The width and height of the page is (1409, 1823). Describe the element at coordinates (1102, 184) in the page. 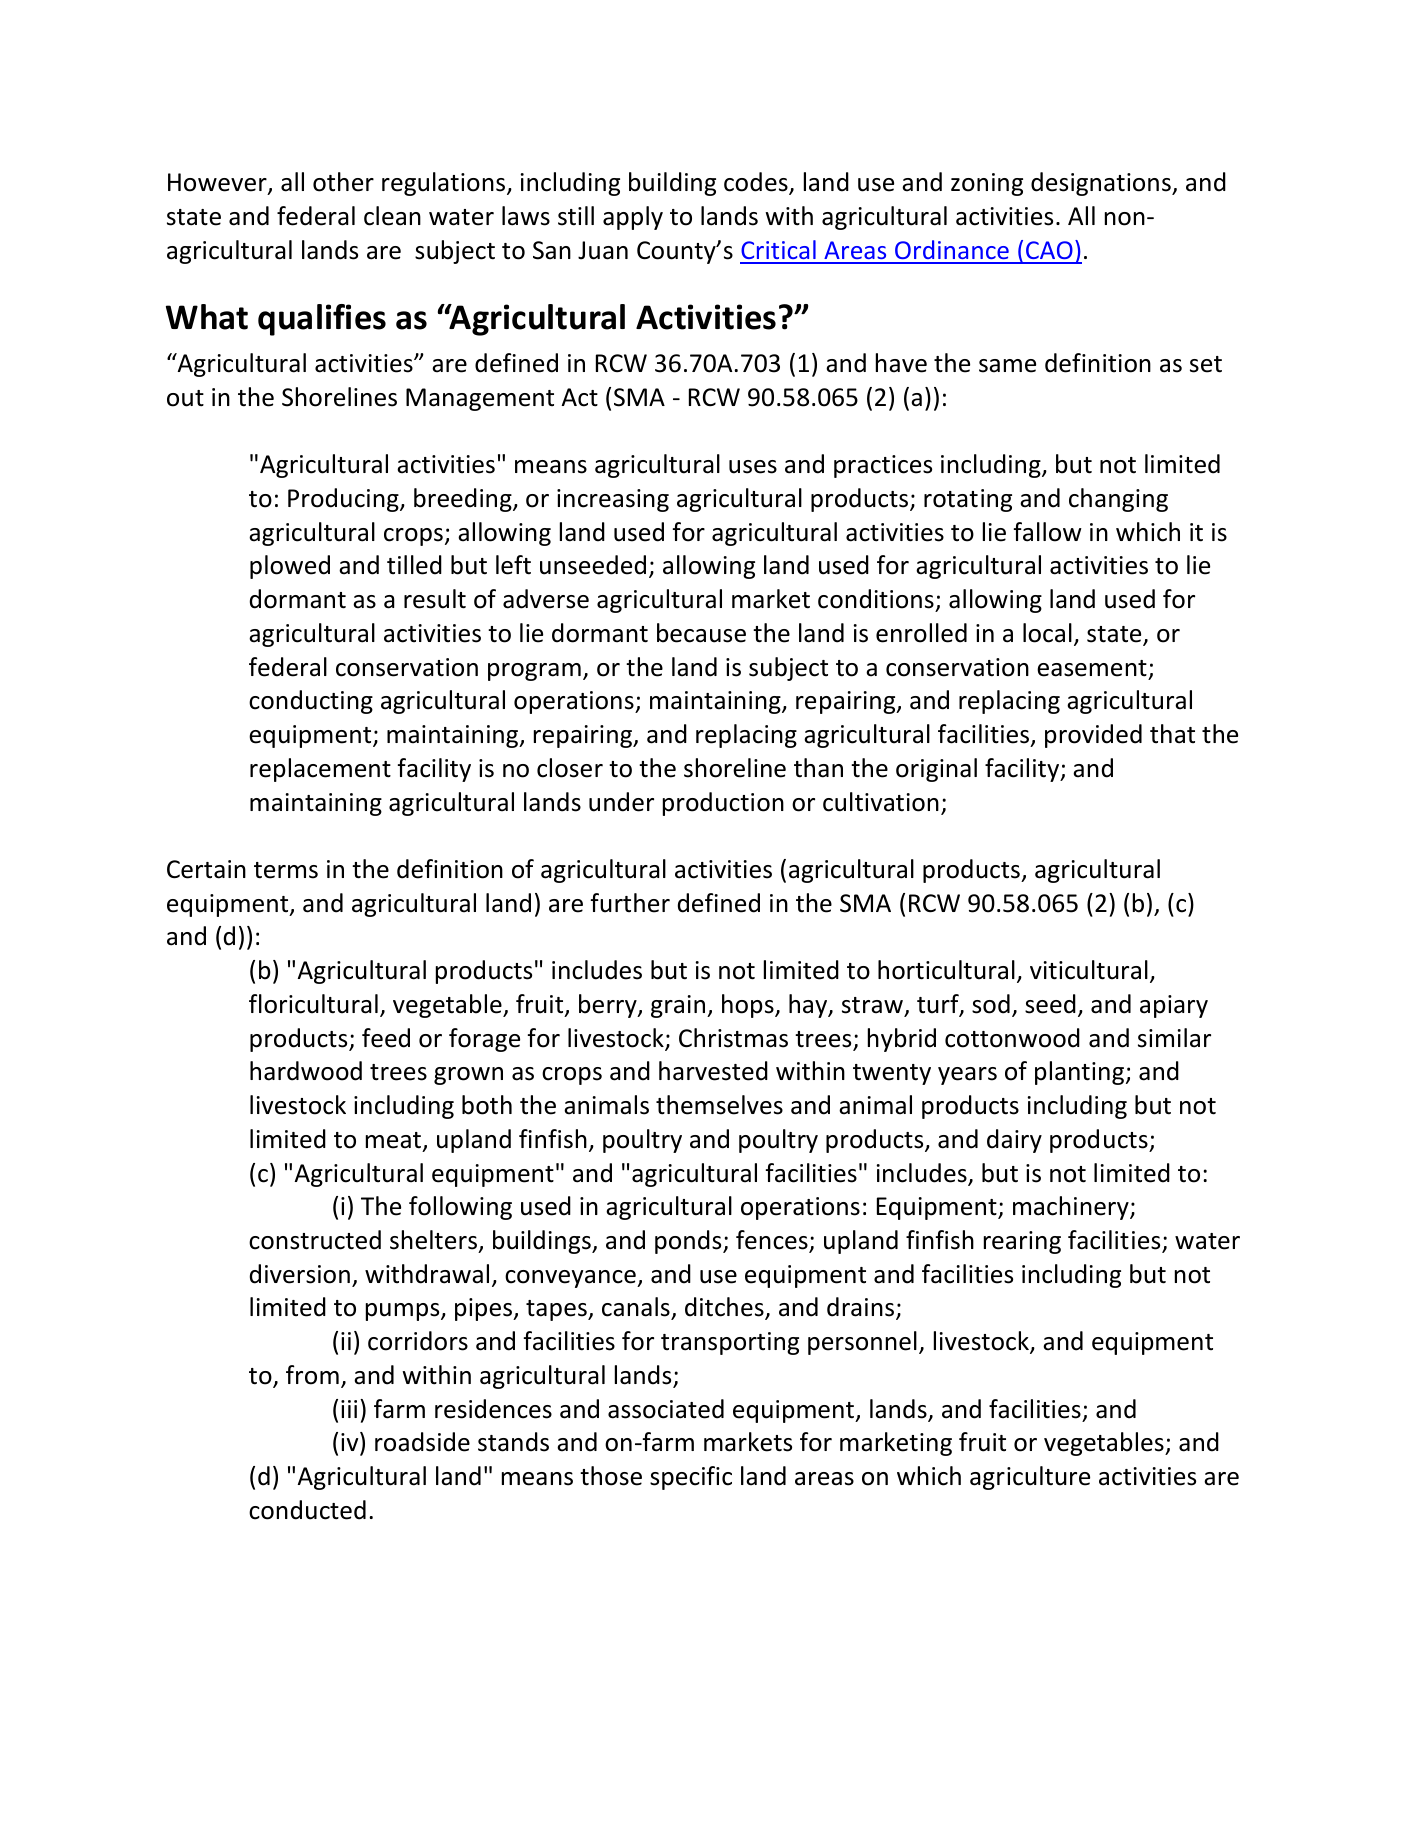

I see `designations` at that location.
